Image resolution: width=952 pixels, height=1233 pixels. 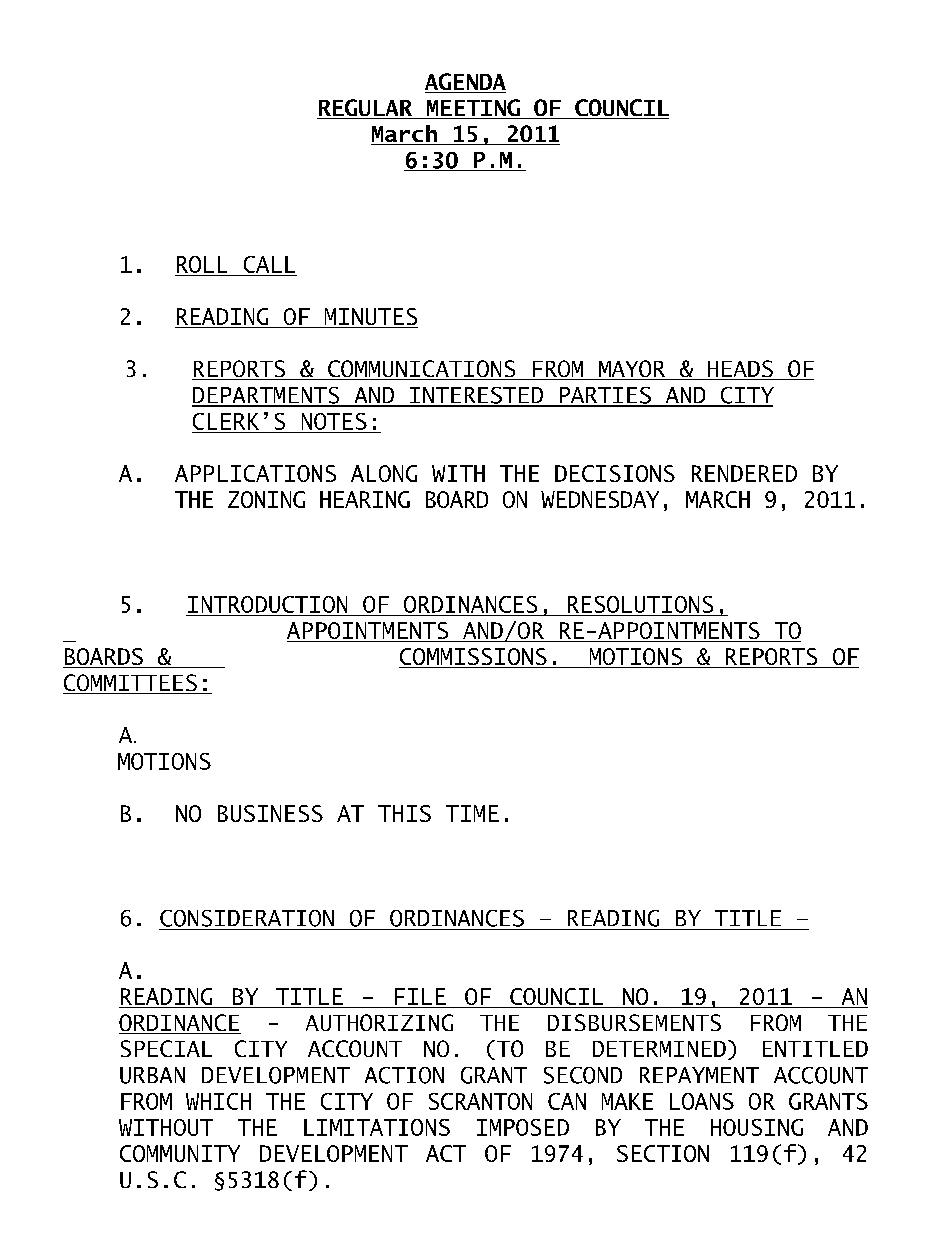 I want to click on WHICH, so click(x=218, y=1101).
